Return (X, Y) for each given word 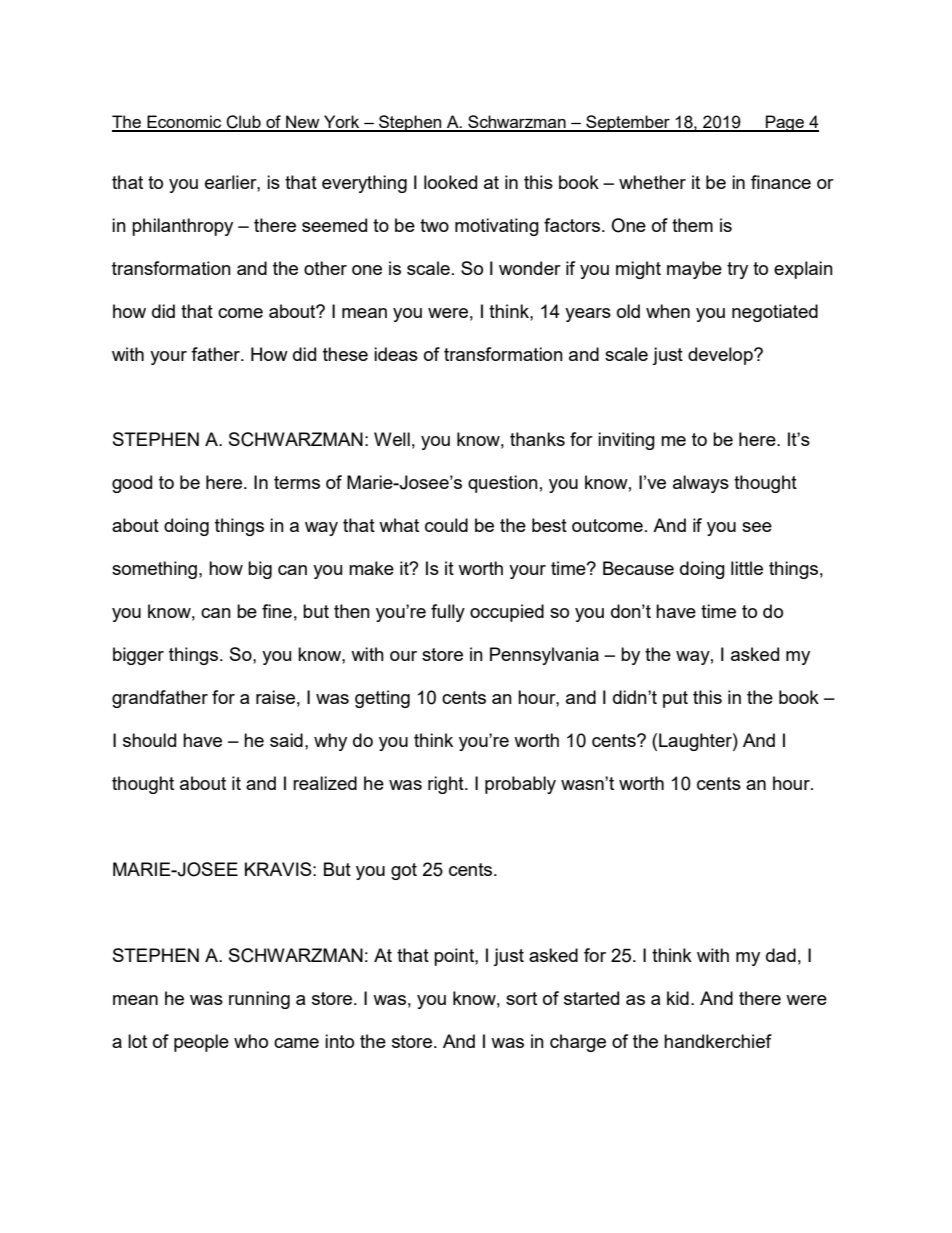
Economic (184, 123)
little (747, 568)
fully (448, 613)
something (156, 570)
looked (450, 182)
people (201, 1043)
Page (785, 123)
